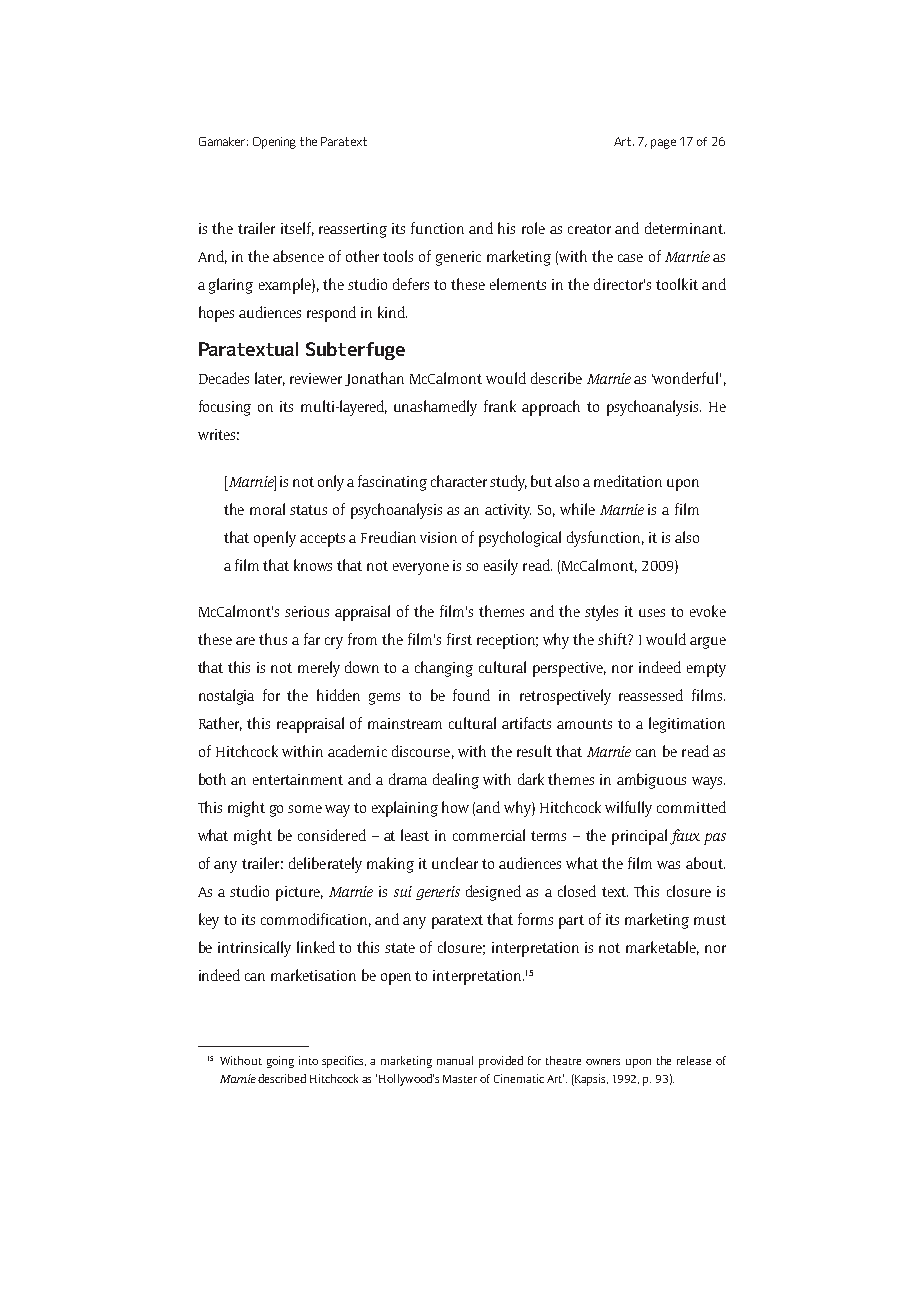 This screenshot has height=1308, width=924. I want to click on moral, so click(267, 509).
